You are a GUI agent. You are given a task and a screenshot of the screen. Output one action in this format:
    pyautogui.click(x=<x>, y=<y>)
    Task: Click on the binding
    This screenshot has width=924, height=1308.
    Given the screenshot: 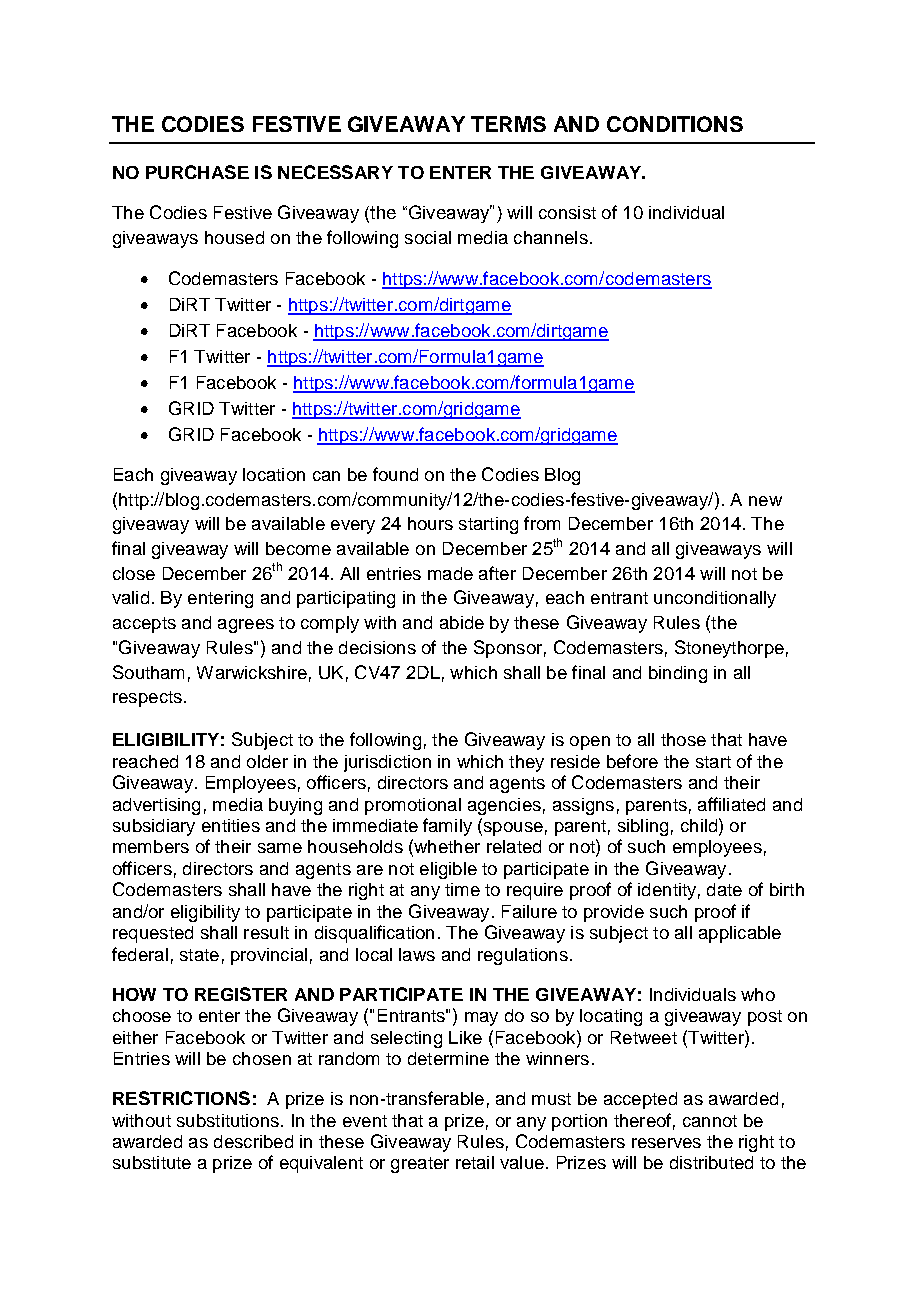 What is the action you would take?
    pyautogui.click(x=678, y=674)
